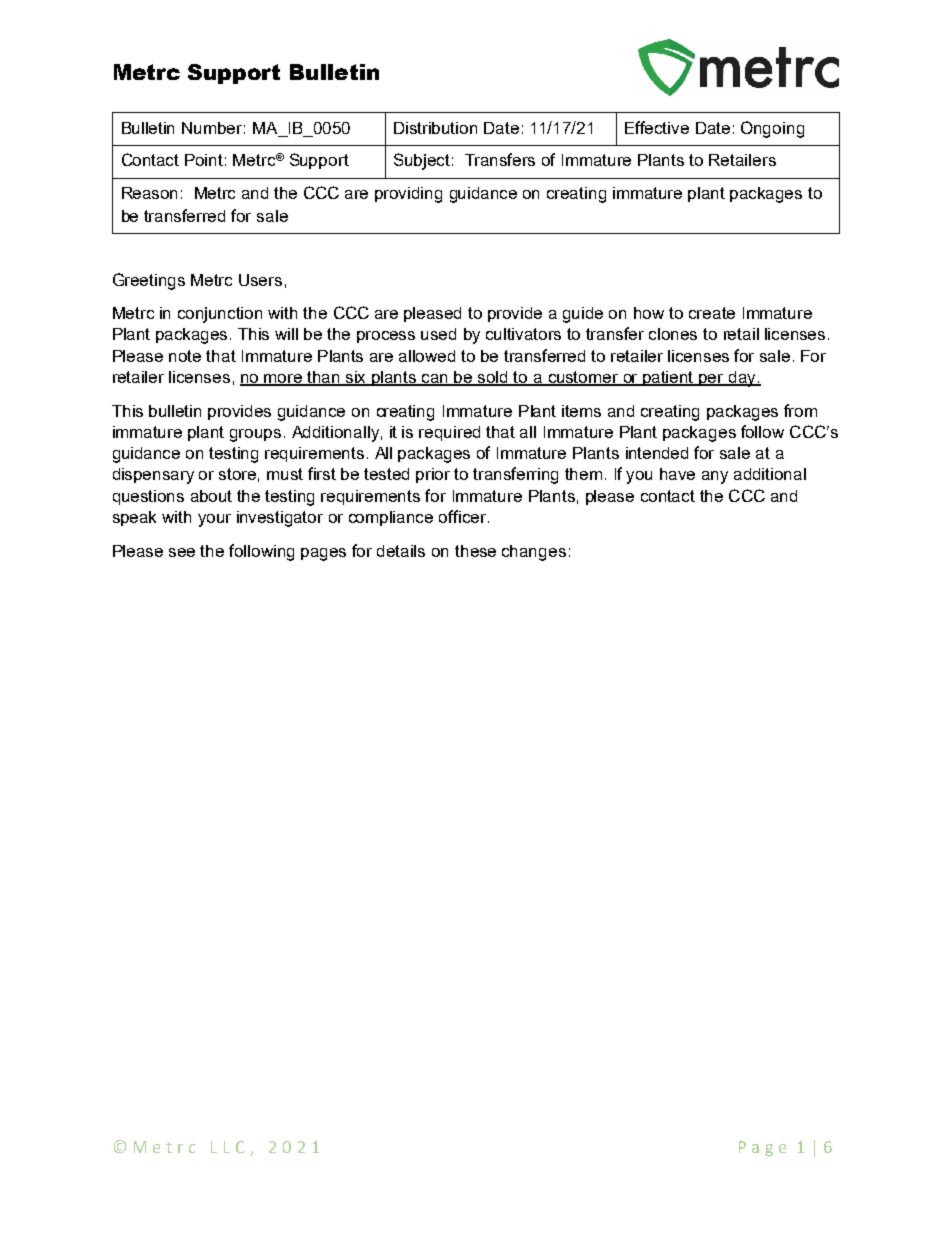 Image resolution: width=952 pixels, height=1233 pixels. What do you see at coordinates (715, 477) in the screenshot?
I see `any` at bounding box center [715, 477].
